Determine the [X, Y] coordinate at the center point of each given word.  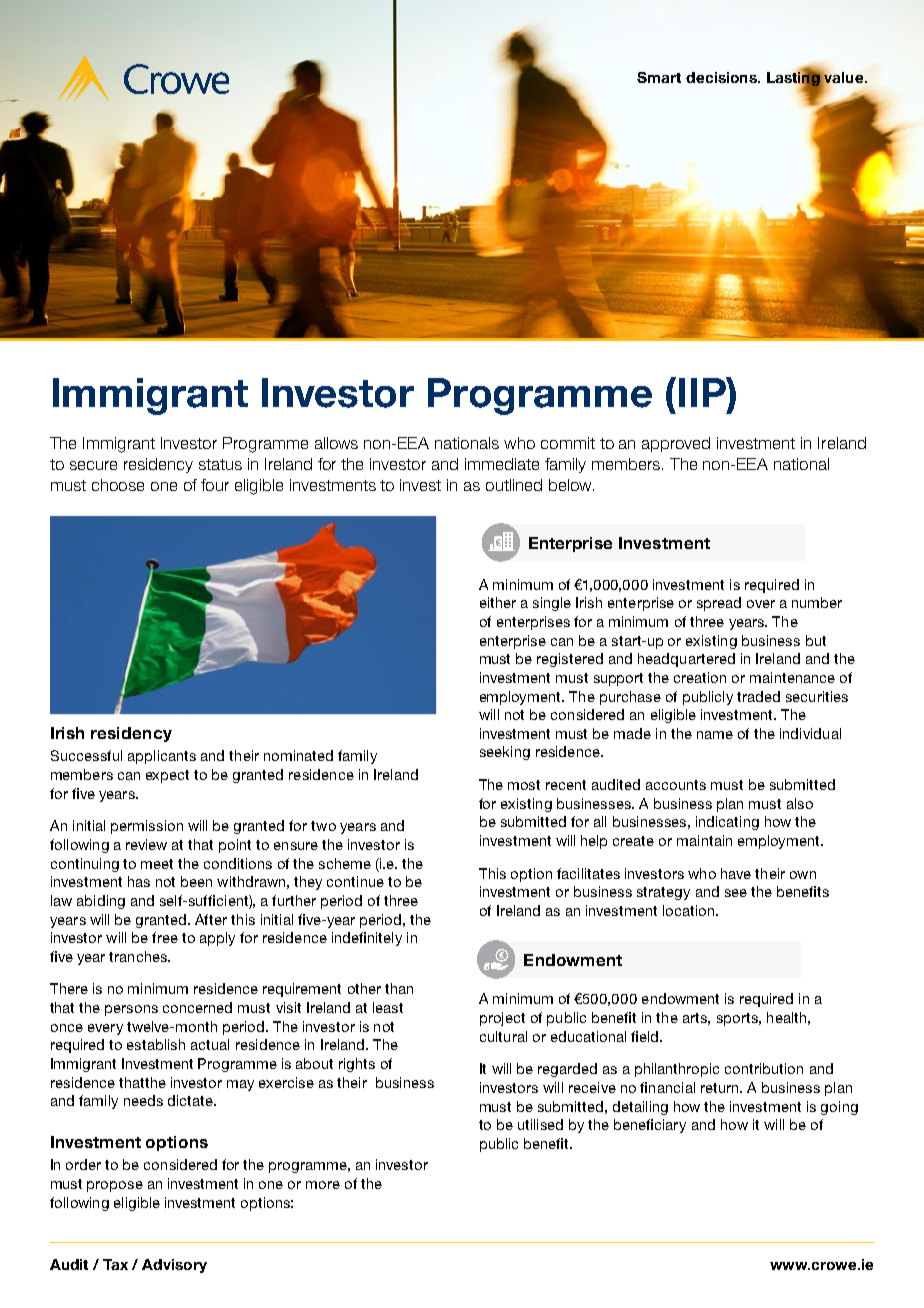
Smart [659, 77]
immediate [502, 464]
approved [676, 444]
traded [758, 696]
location [688, 910]
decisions [722, 77]
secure [93, 465]
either [498, 602]
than [399, 988]
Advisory [174, 1266]
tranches [139, 956]
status [220, 464]
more [323, 1185]
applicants [162, 757]
